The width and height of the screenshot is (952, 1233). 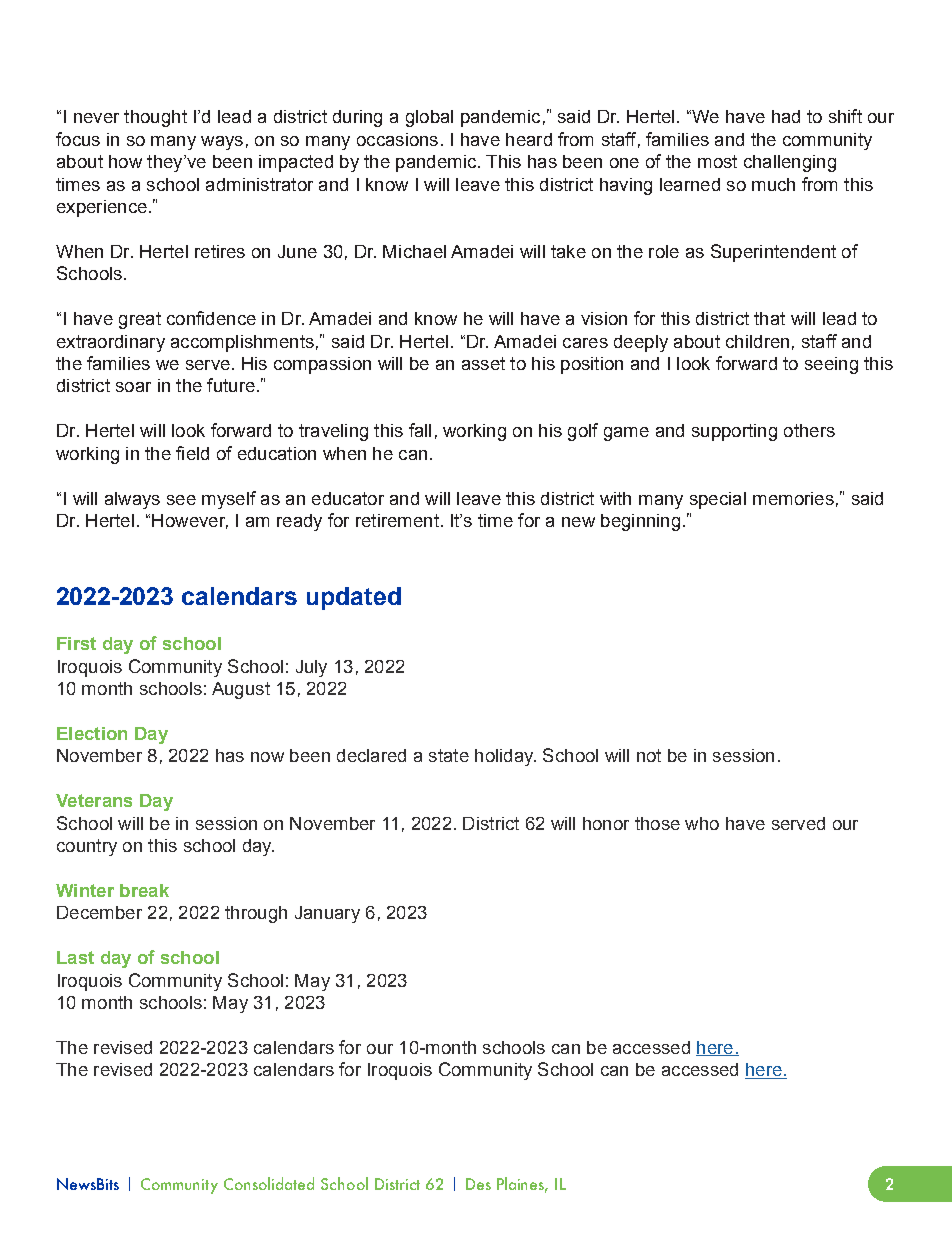 I want to click on not, so click(x=649, y=755).
